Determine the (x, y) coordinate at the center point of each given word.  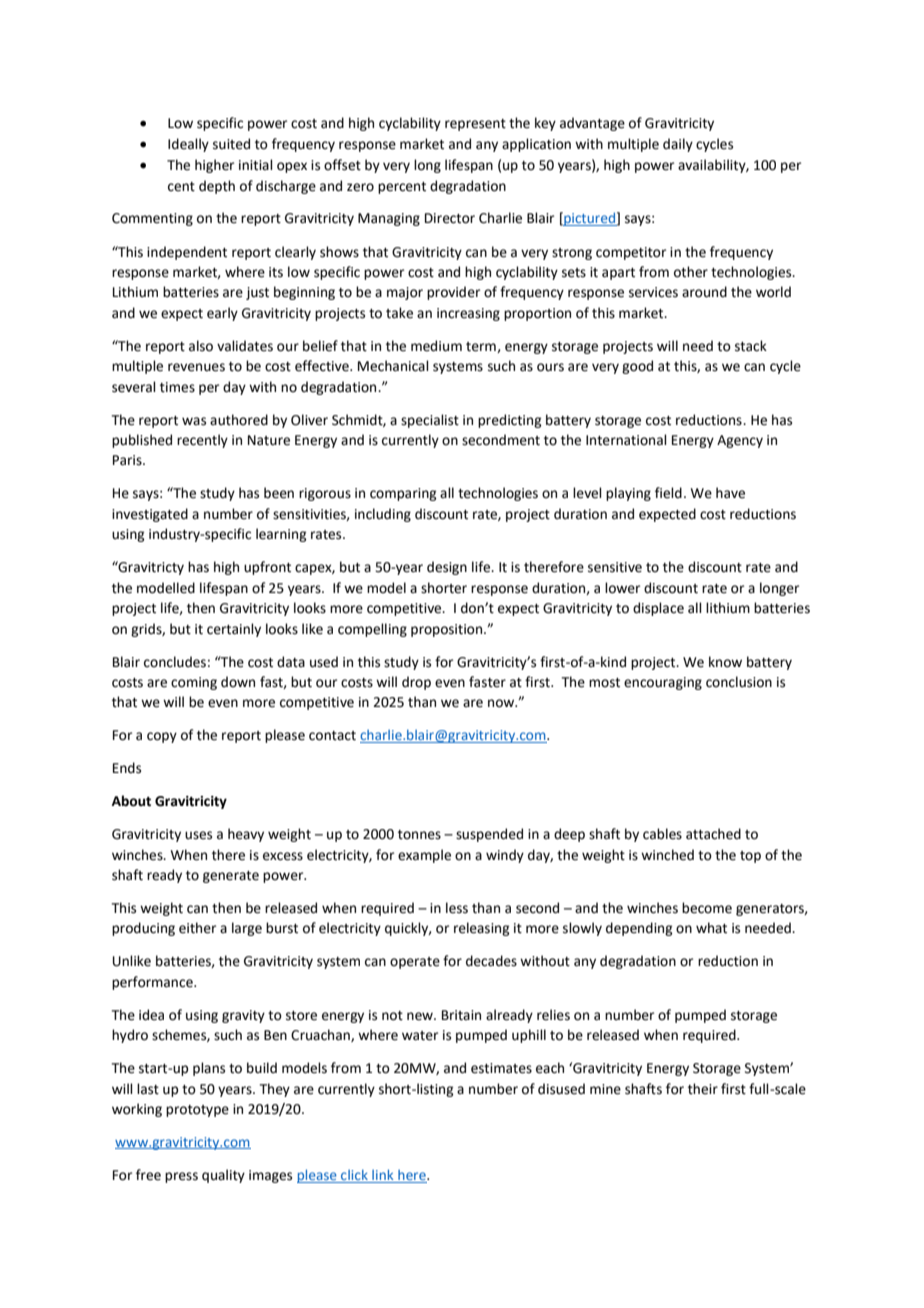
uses (198, 835)
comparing (403, 494)
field (668, 493)
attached (713, 834)
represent (475, 125)
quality (223, 1176)
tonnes (419, 835)
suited (231, 144)
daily (678, 145)
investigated (150, 515)
